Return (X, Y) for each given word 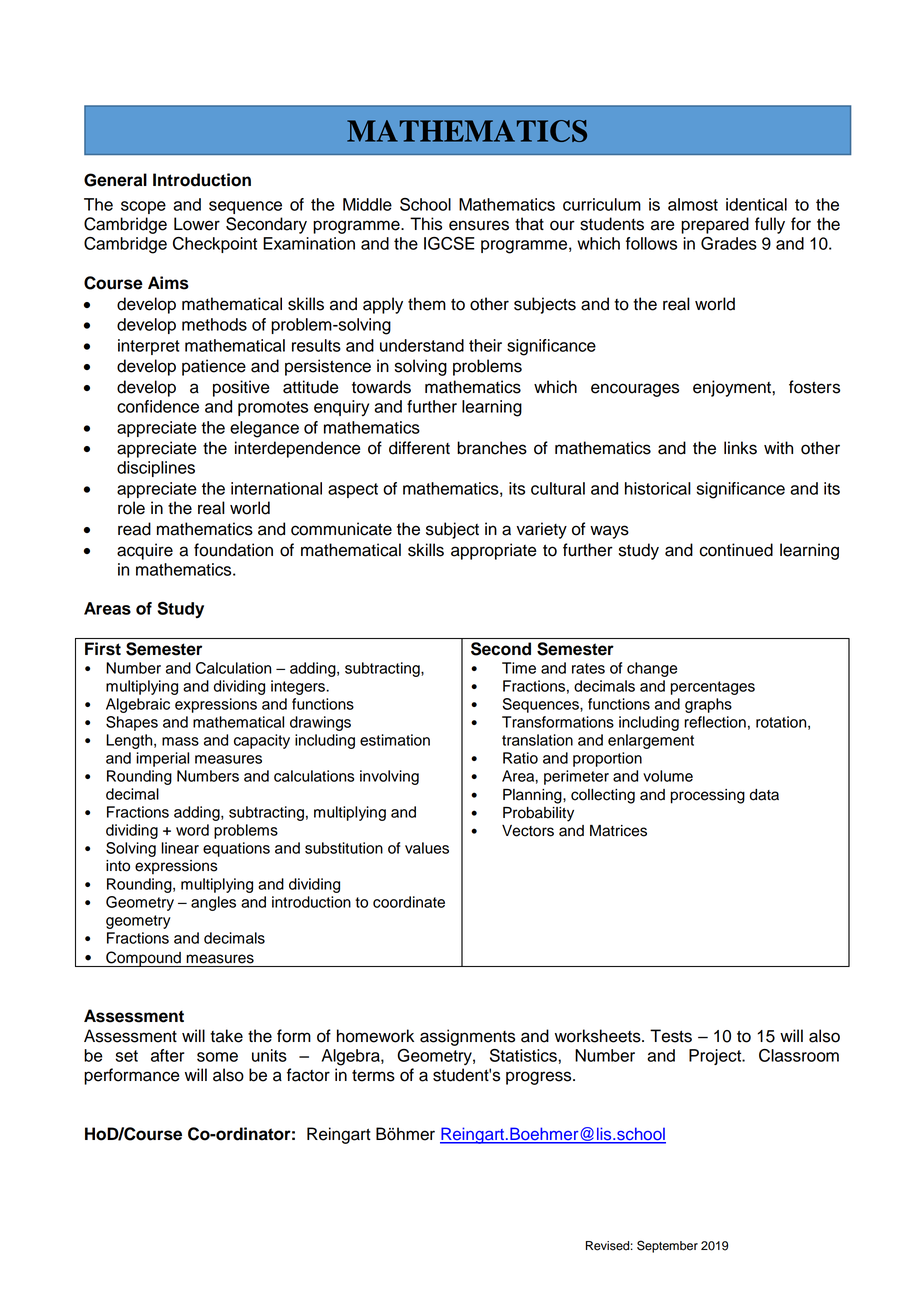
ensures (479, 225)
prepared (715, 225)
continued (736, 550)
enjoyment (732, 388)
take (226, 1036)
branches (492, 448)
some (217, 1057)
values (427, 848)
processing (708, 796)
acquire (145, 551)
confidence (158, 406)
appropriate (494, 551)
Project (716, 1057)
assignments (467, 1037)
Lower (197, 224)
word (192, 830)
